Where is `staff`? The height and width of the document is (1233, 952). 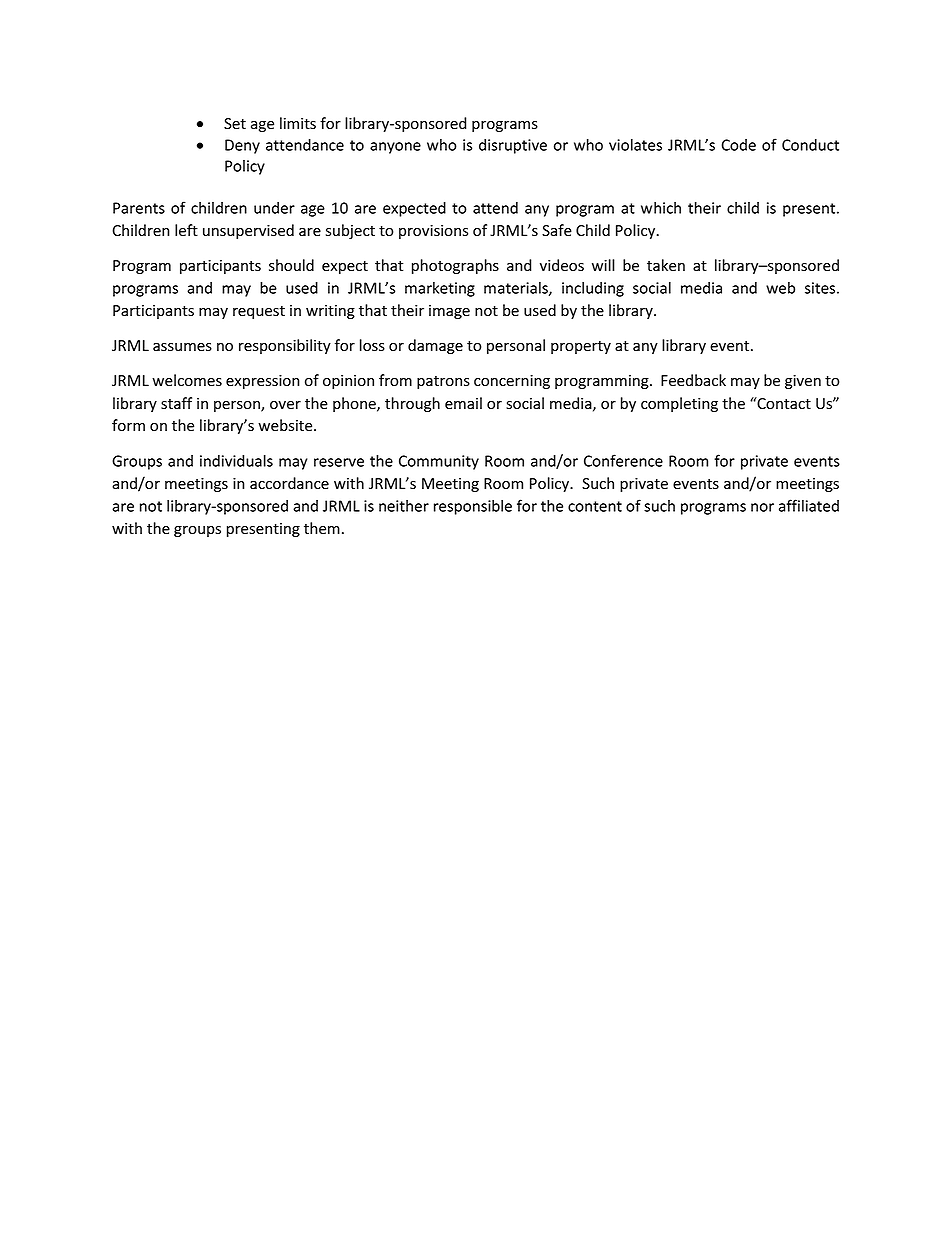 staff is located at coordinates (176, 403).
